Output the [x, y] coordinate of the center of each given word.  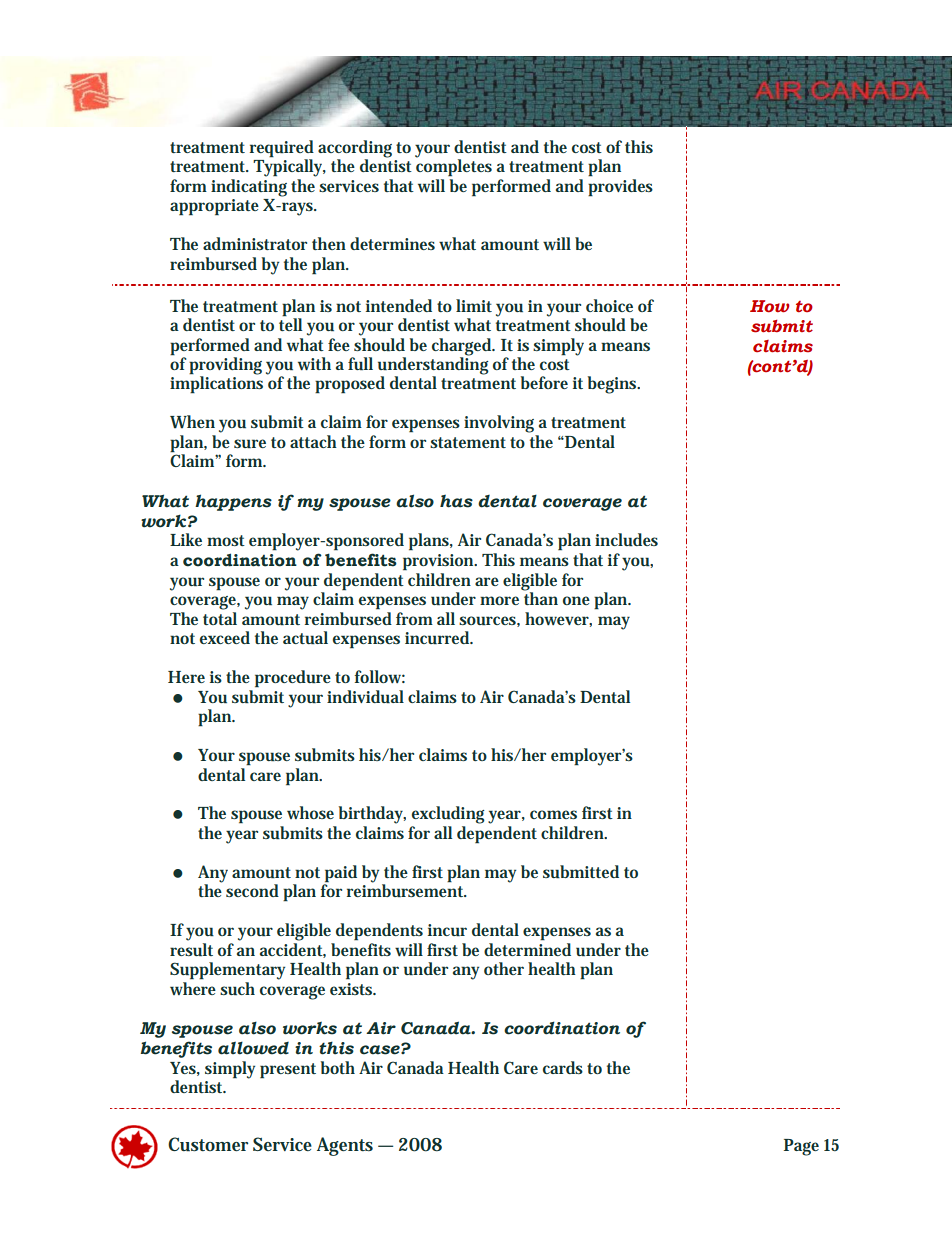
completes [454, 167]
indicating [249, 188]
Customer [208, 1144]
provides [620, 188]
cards [563, 1067]
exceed [225, 637]
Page [801, 1147]
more [499, 600]
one [576, 600]
